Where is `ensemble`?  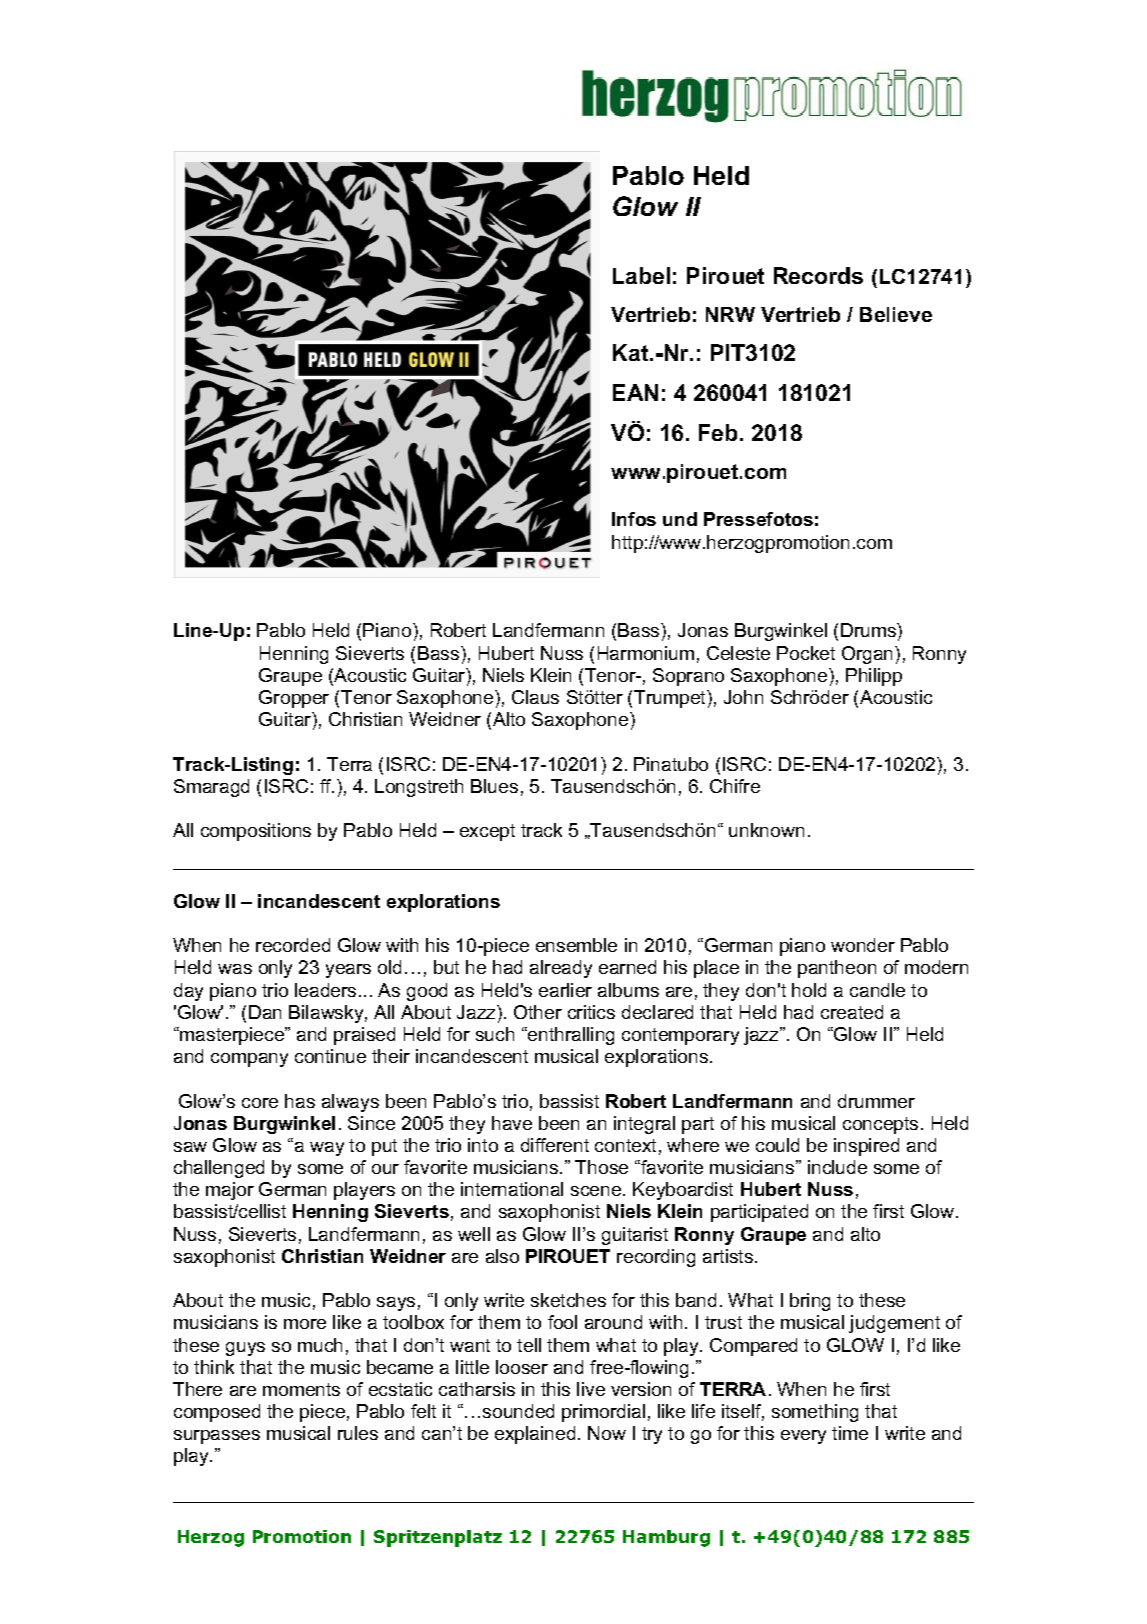
ensemble is located at coordinates (576, 945).
